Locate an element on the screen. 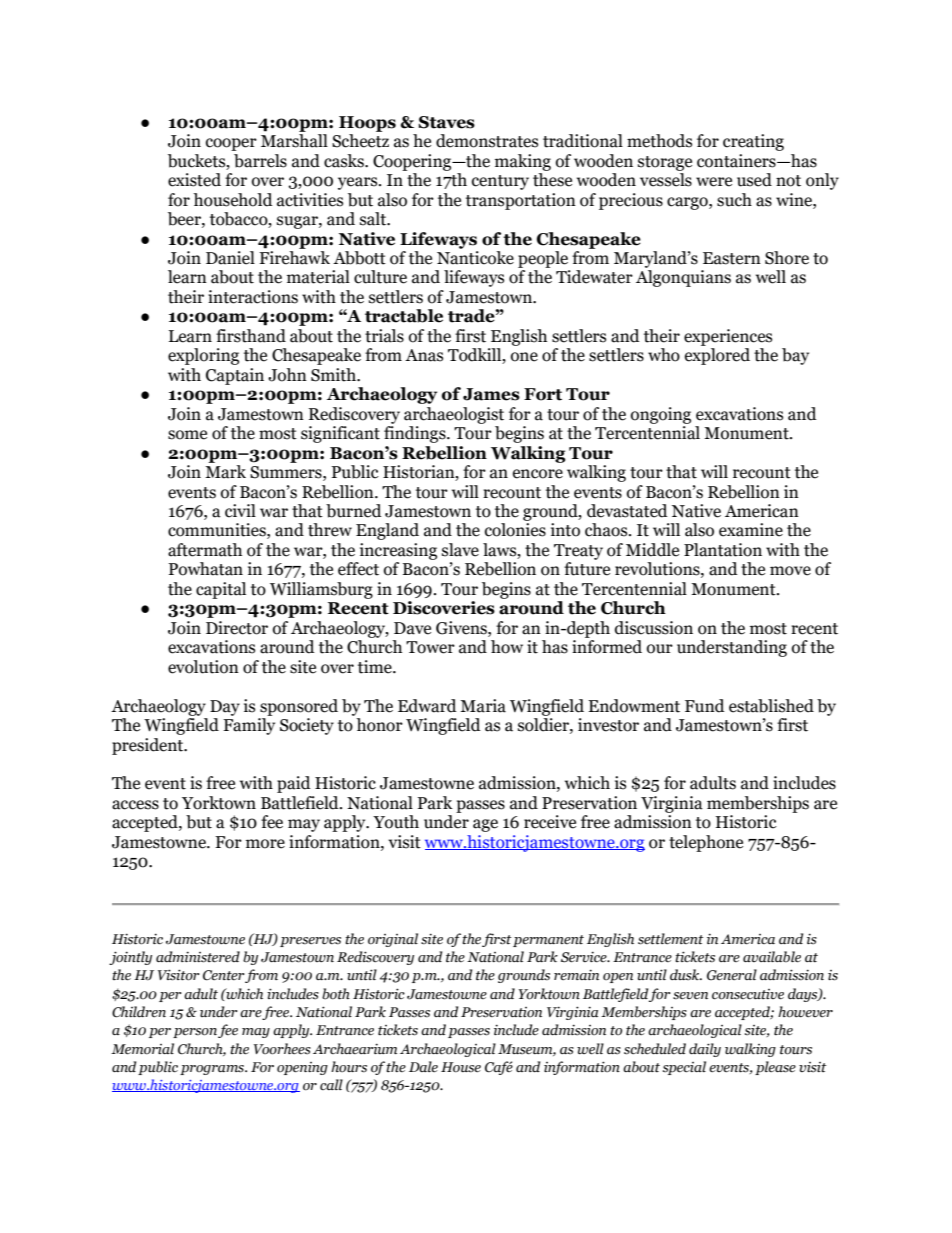  programs is located at coordinates (213, 1070).
